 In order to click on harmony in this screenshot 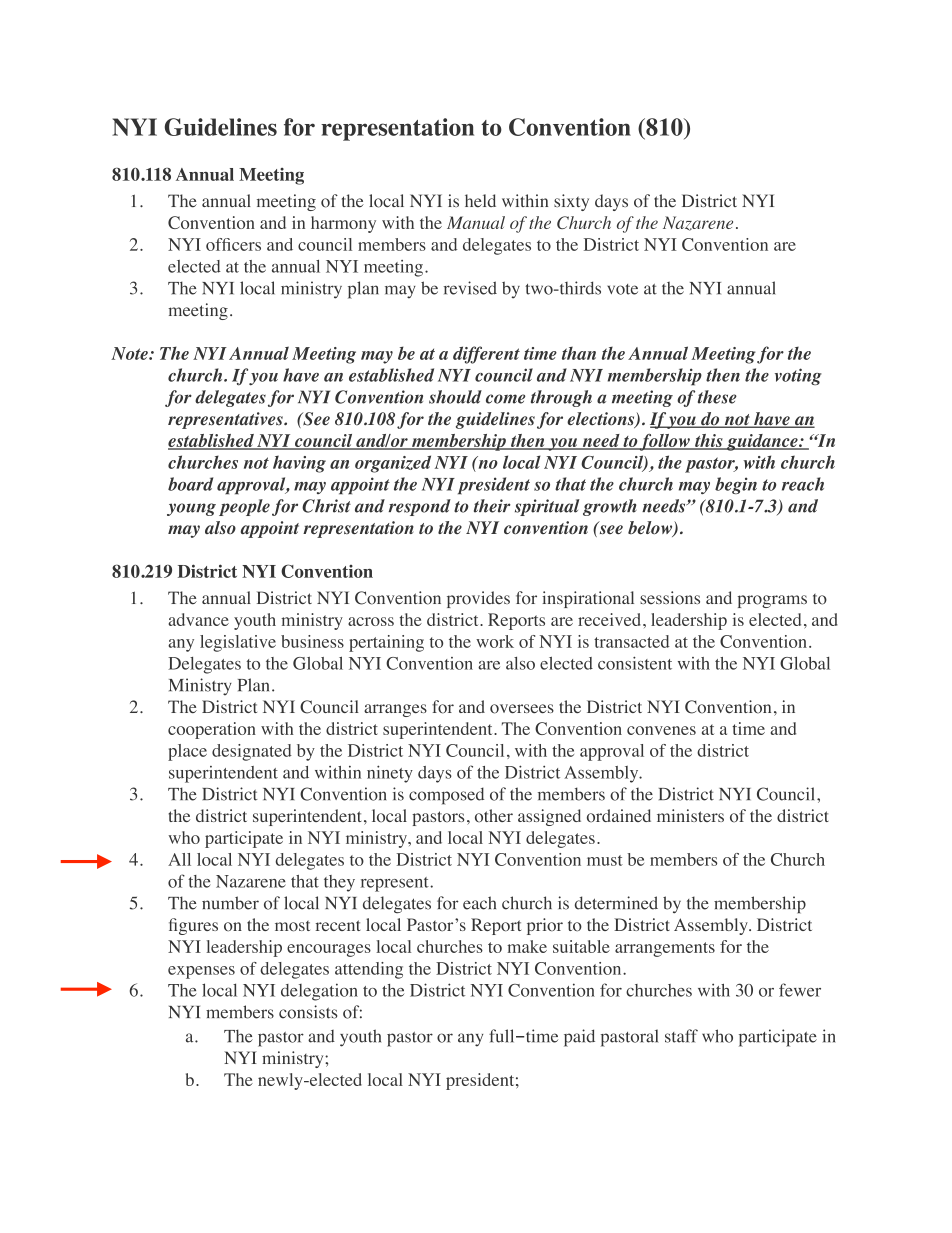, I will do `click(343, 224)`.
